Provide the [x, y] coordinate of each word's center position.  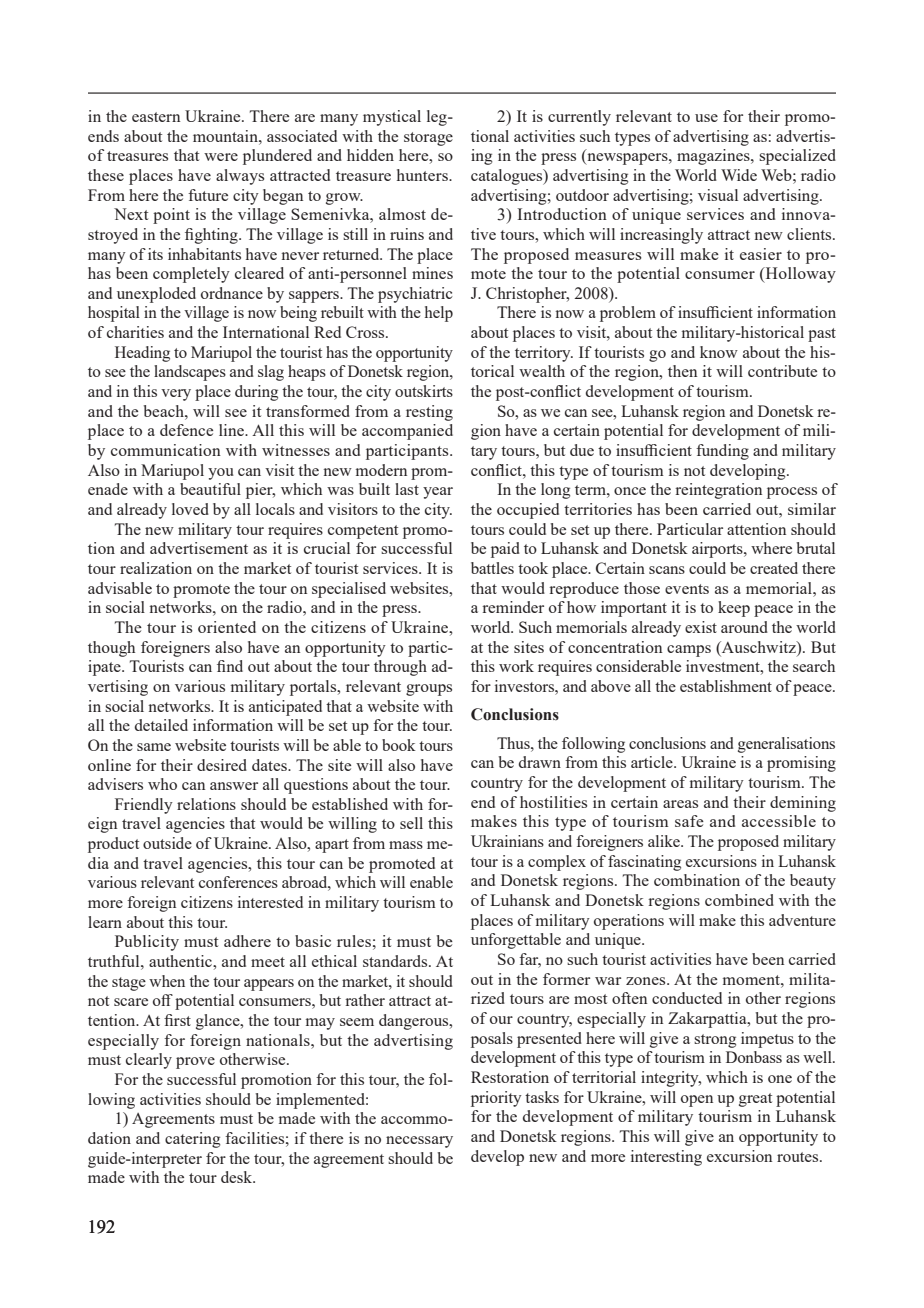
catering [193, 1140]
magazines [714, 157]
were [221, 157]
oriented [227, 627]
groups [429, 690]
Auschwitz [759, 647]
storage [428, 139]
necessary [419, 1142]
